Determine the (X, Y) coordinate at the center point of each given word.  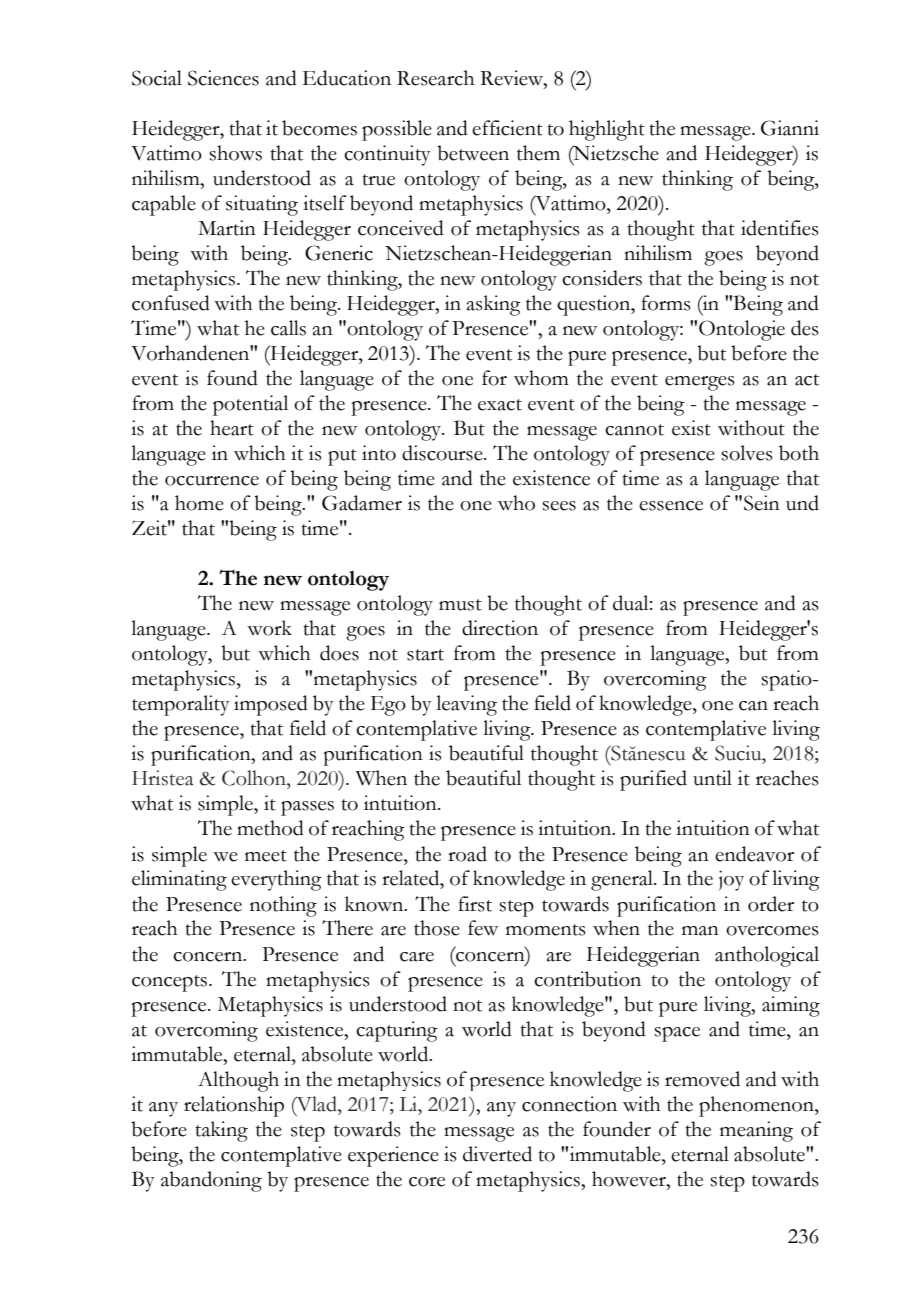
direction (500, 628)
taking (221, 1131)
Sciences (223, 78)
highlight (607, 130)
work (269, 628)
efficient (507, 128)
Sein (762, 503)
